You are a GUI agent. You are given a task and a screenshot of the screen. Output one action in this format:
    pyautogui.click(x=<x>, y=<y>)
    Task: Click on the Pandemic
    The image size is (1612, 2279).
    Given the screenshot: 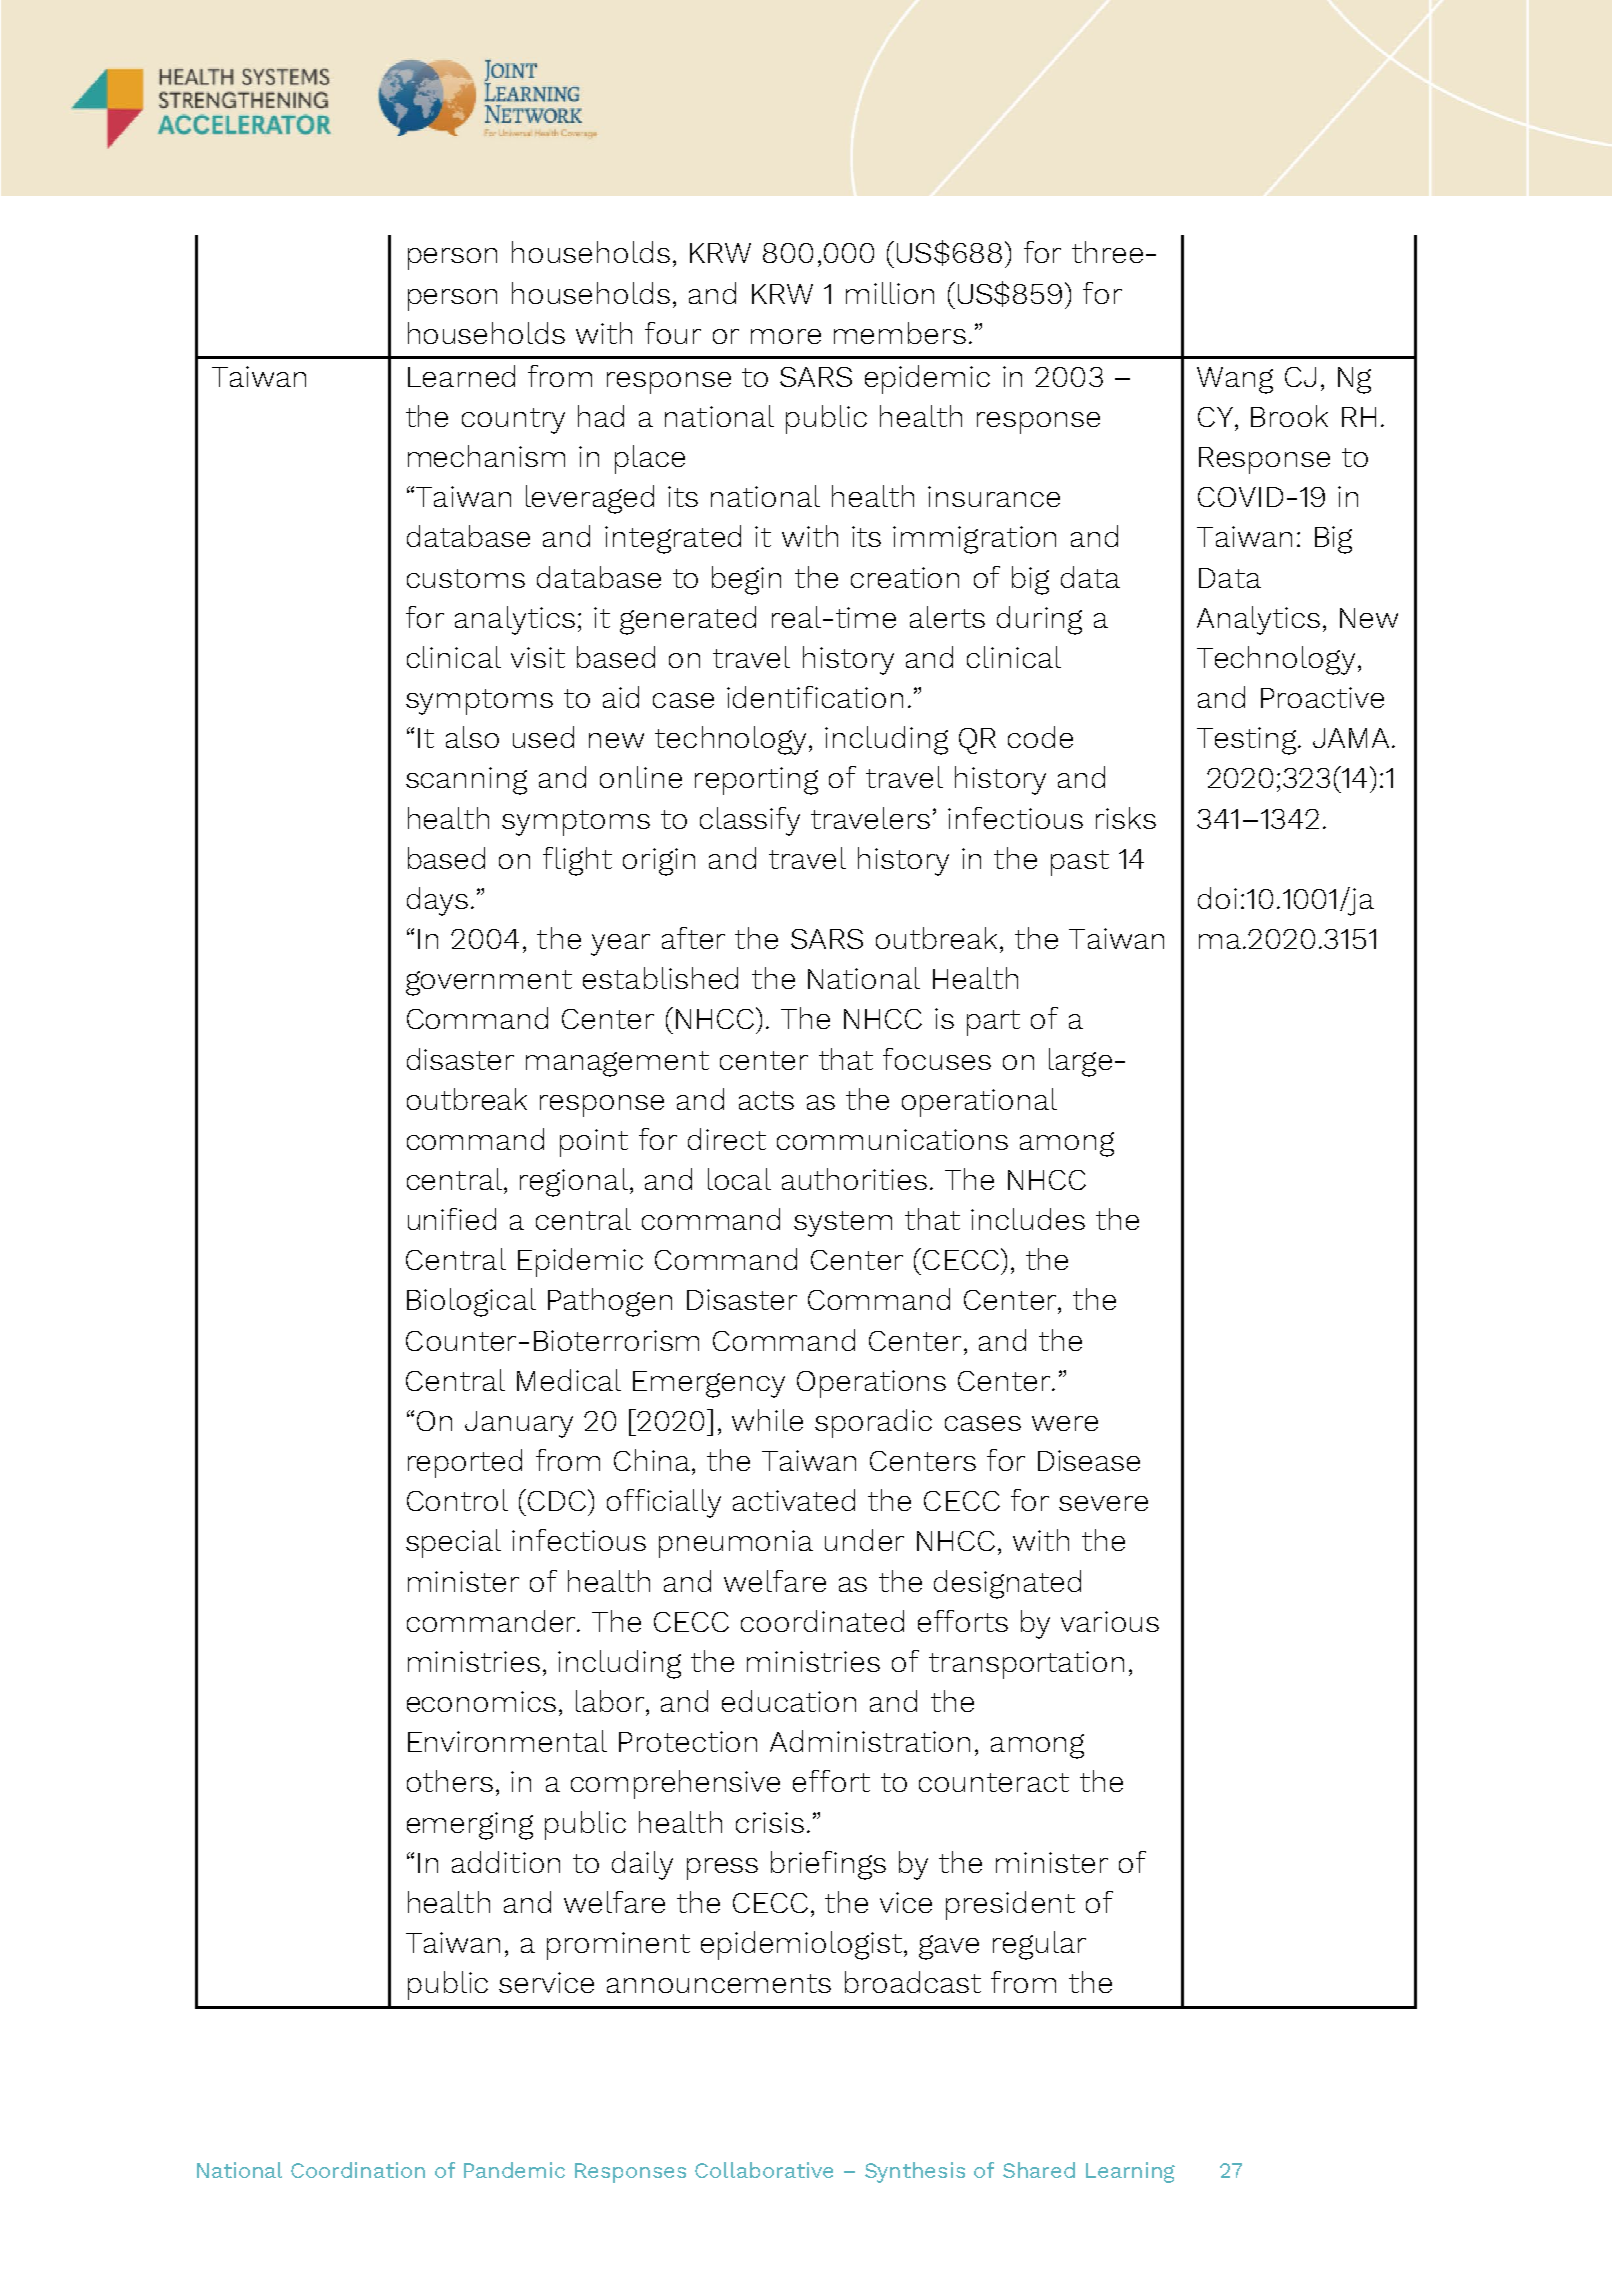 What is the action you would take?
    pyautogui.click(x=514, y=2170)
